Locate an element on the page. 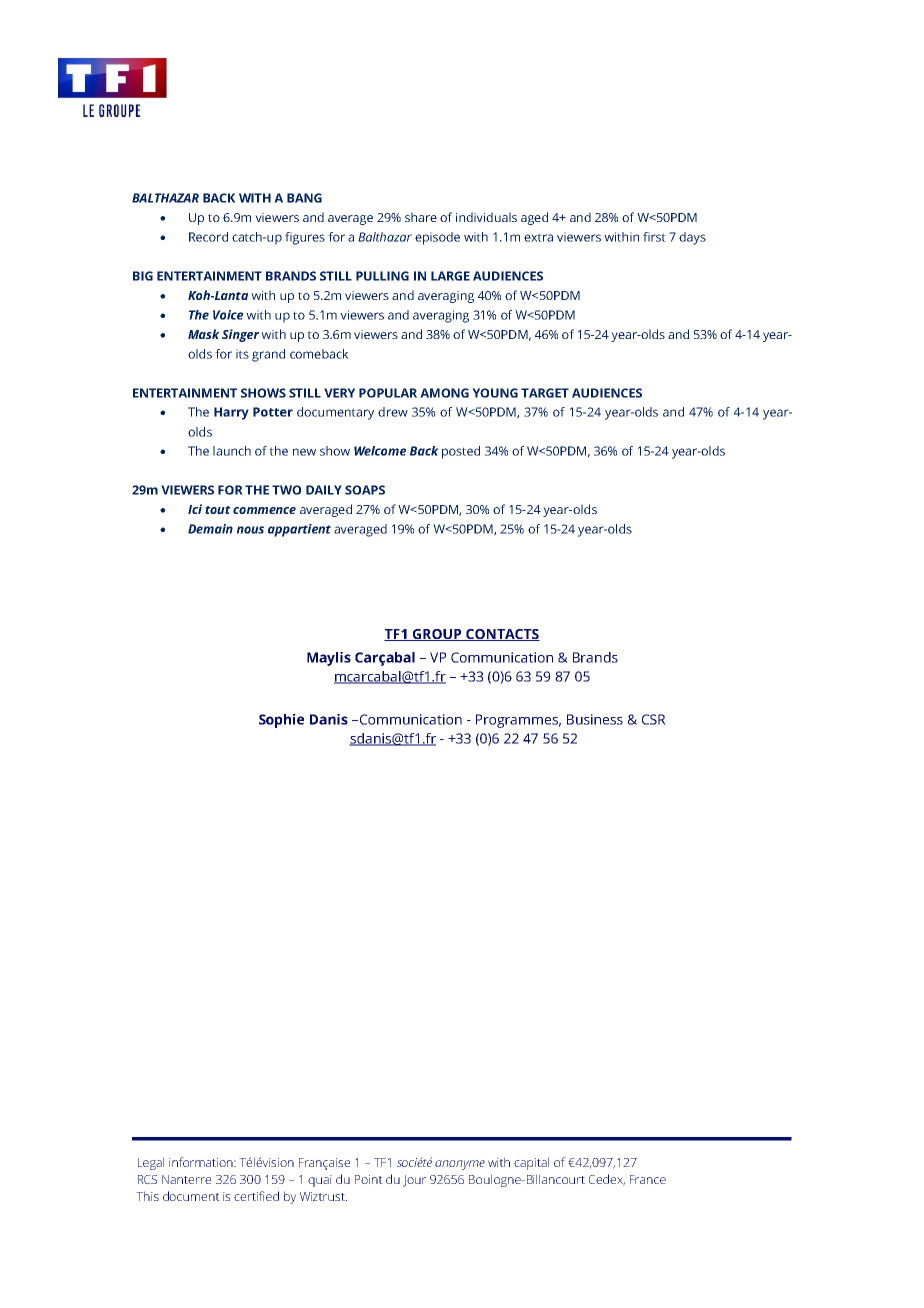 This document has height=1308, width=924. Legal is located at coordinates (151, 1163).
